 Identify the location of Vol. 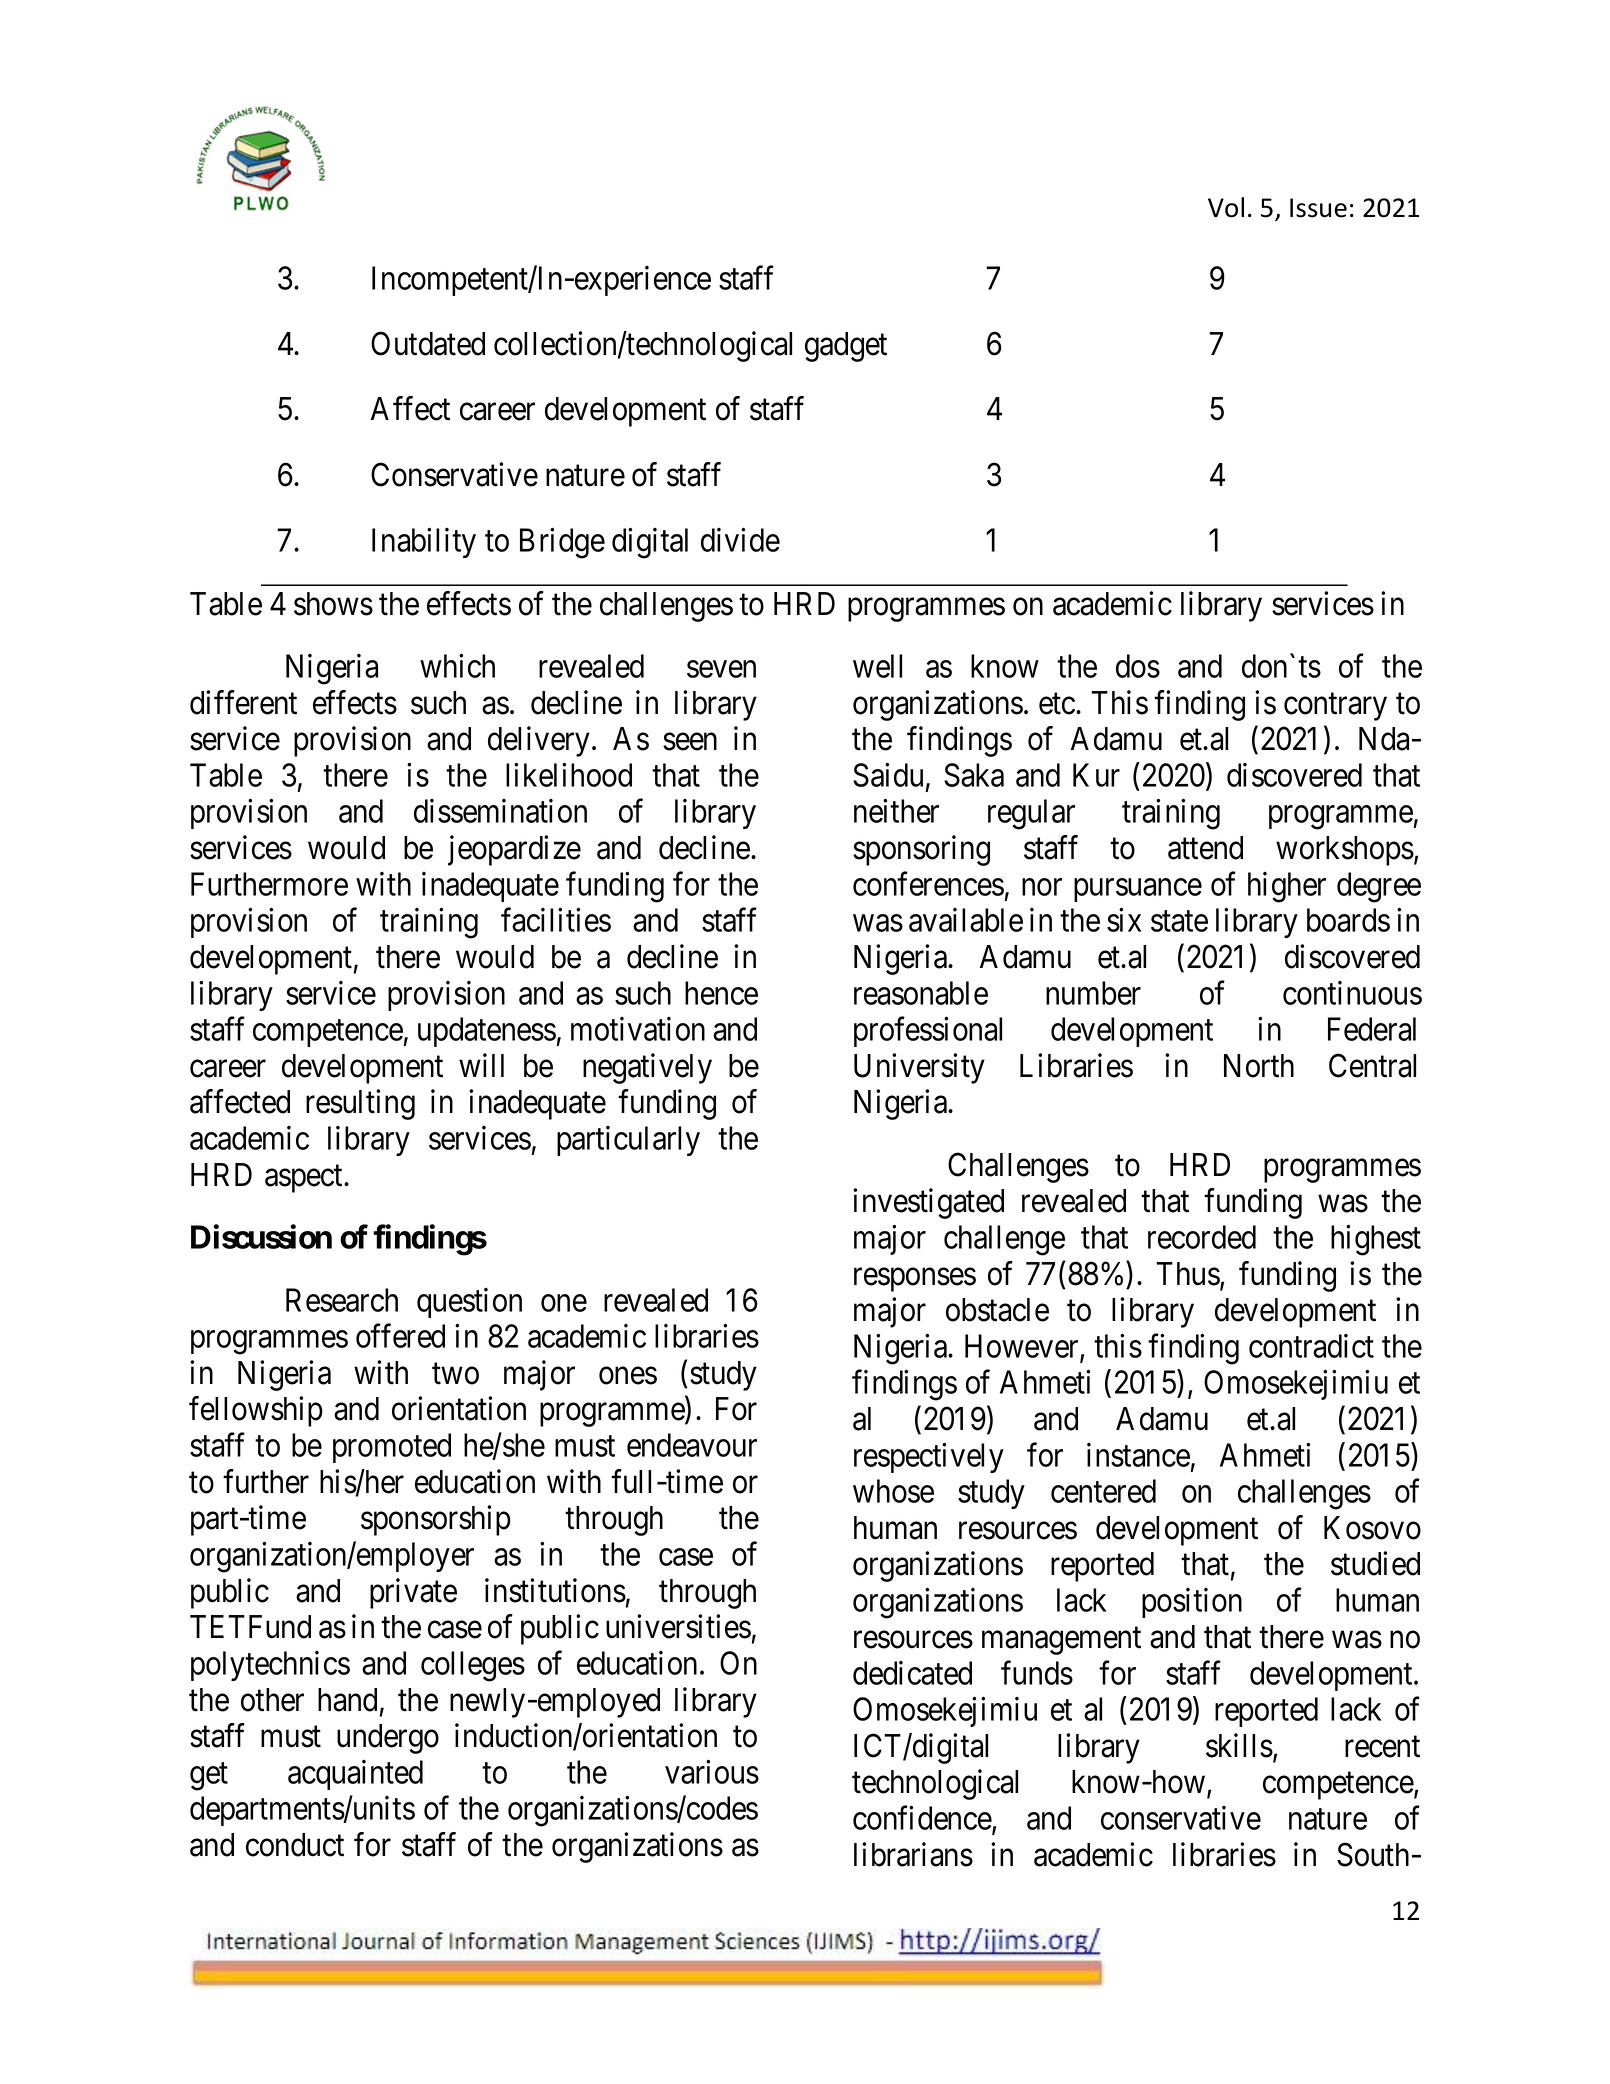
(1226, 207).
